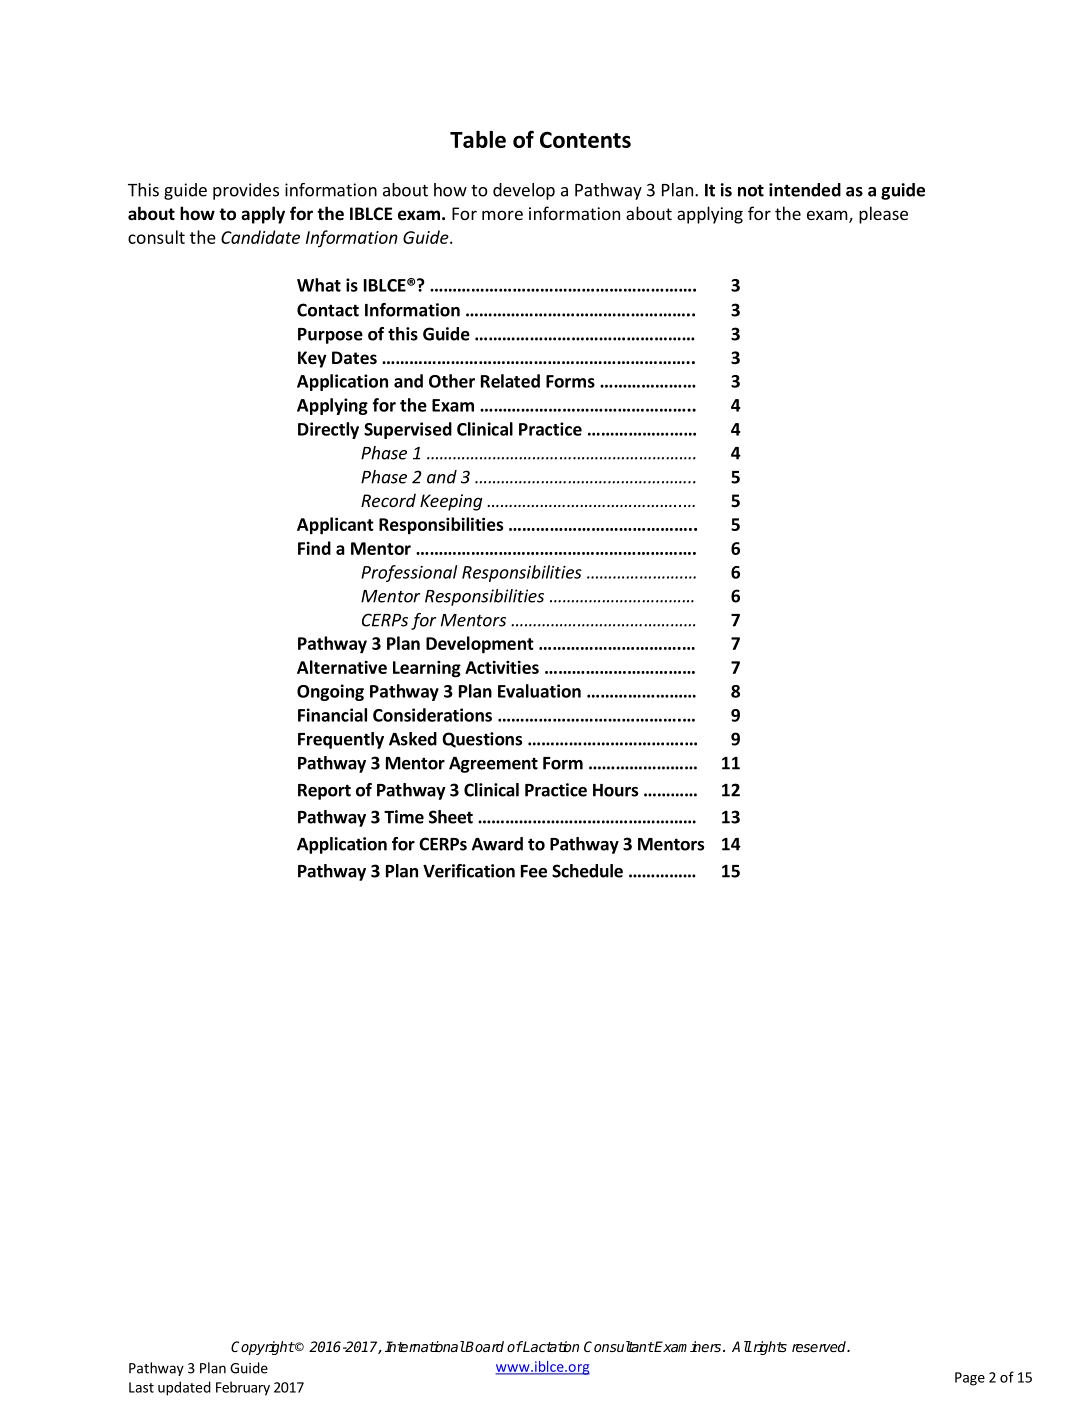 This image has height=1404, width=1085. I want to click on Contents, so click(585, 139).
